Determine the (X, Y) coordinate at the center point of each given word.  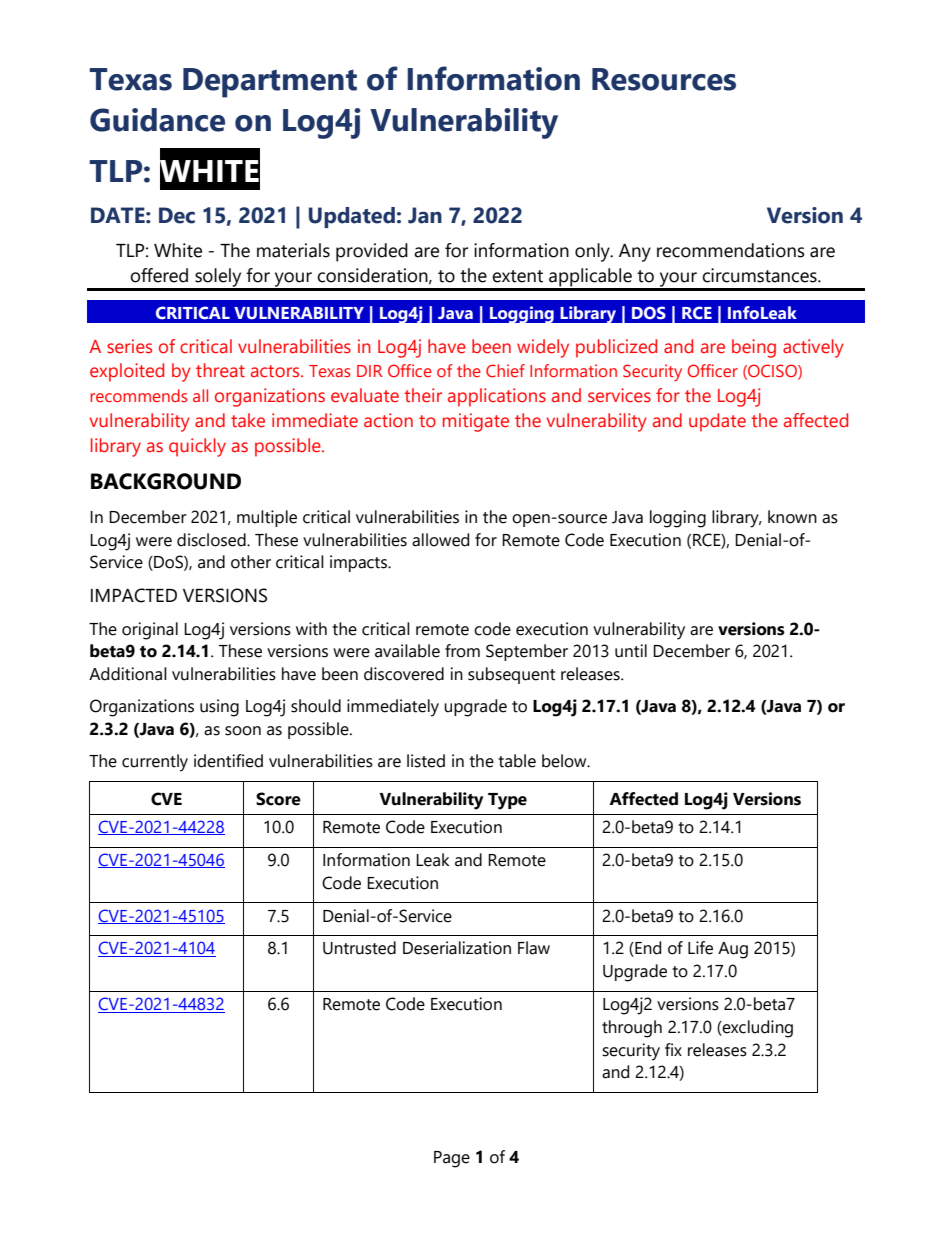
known (792, 517)
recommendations (731, 250)
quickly (197, 447)
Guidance (157, 120)
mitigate (476, 422)
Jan (425, 215)
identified (228, 761)
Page (452, 1159)
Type (507, 801)
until (631, 651)
